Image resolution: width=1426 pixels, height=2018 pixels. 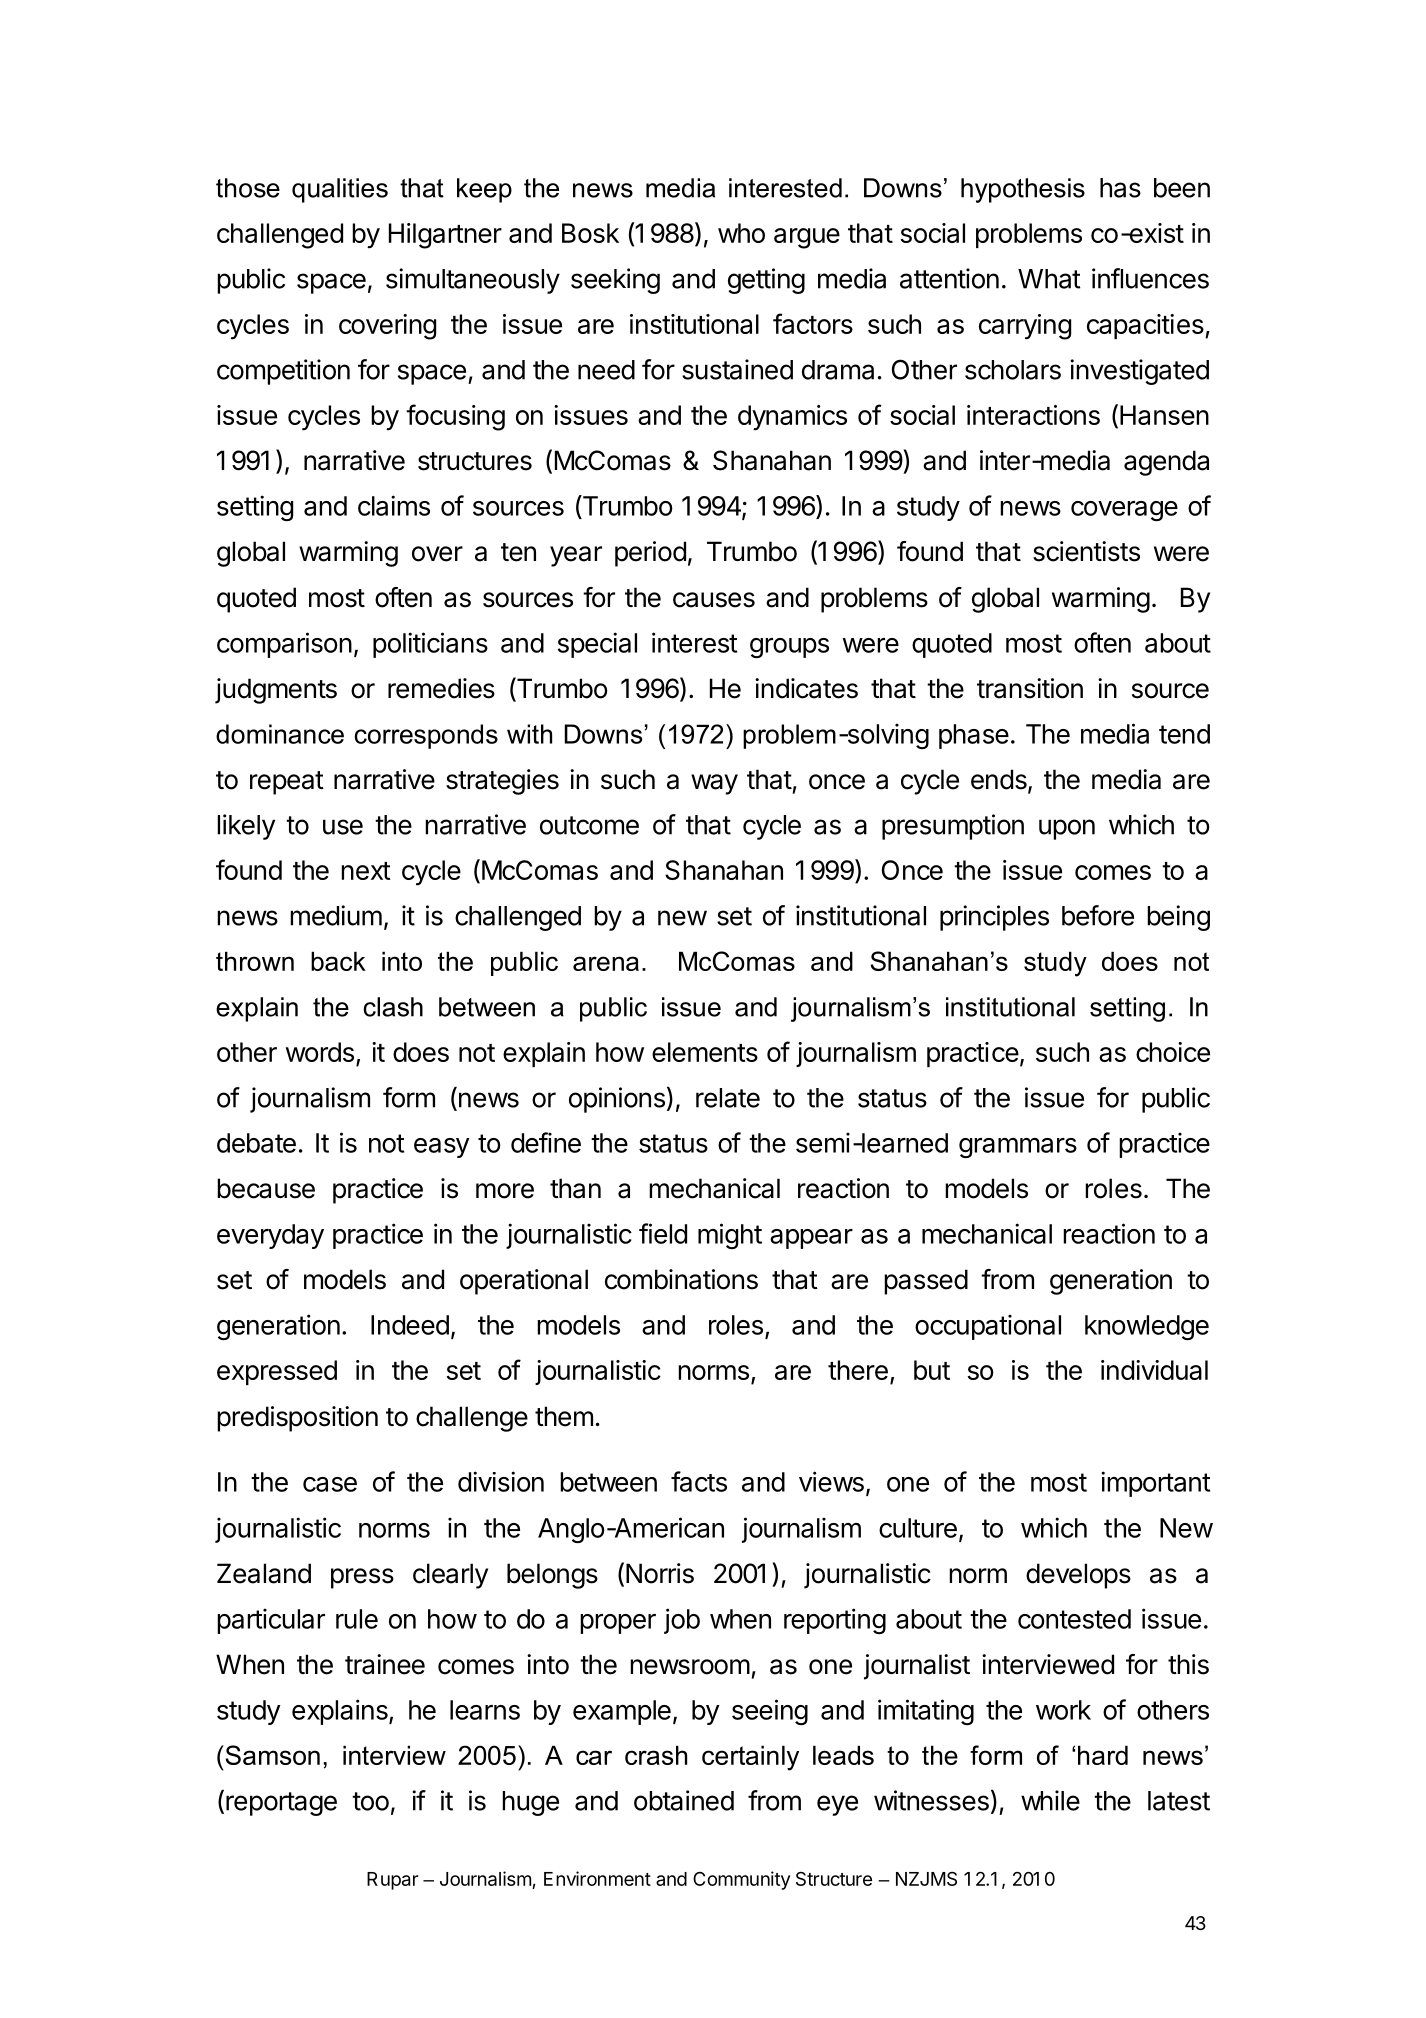 I want to click on too, so click(x=370, y=1801).
